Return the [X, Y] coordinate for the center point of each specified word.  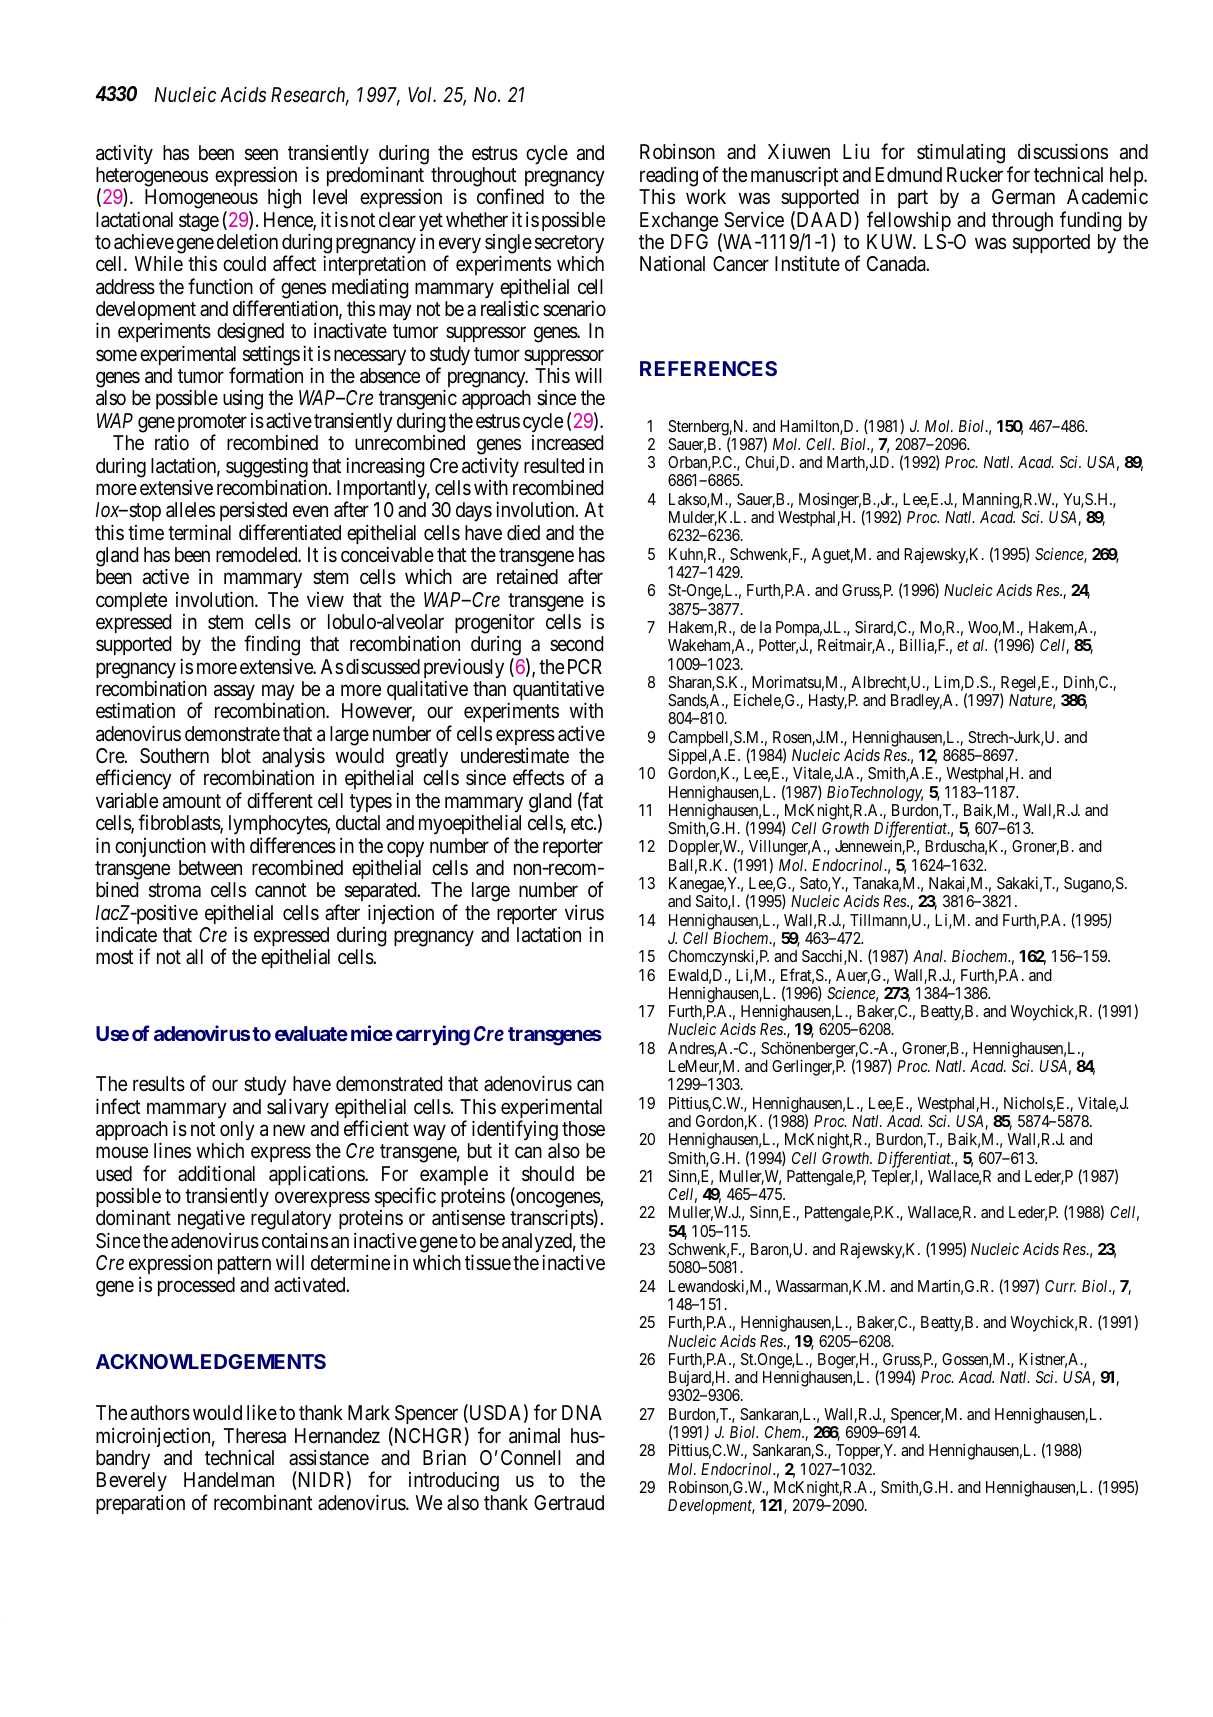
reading [669, 177]
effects [538, 777]
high [284, 199]
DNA [582, 1412]
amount [192, 801]
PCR [585, 666]
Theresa [255, 1436]
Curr [1060, 1286]
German [1023, 197]
